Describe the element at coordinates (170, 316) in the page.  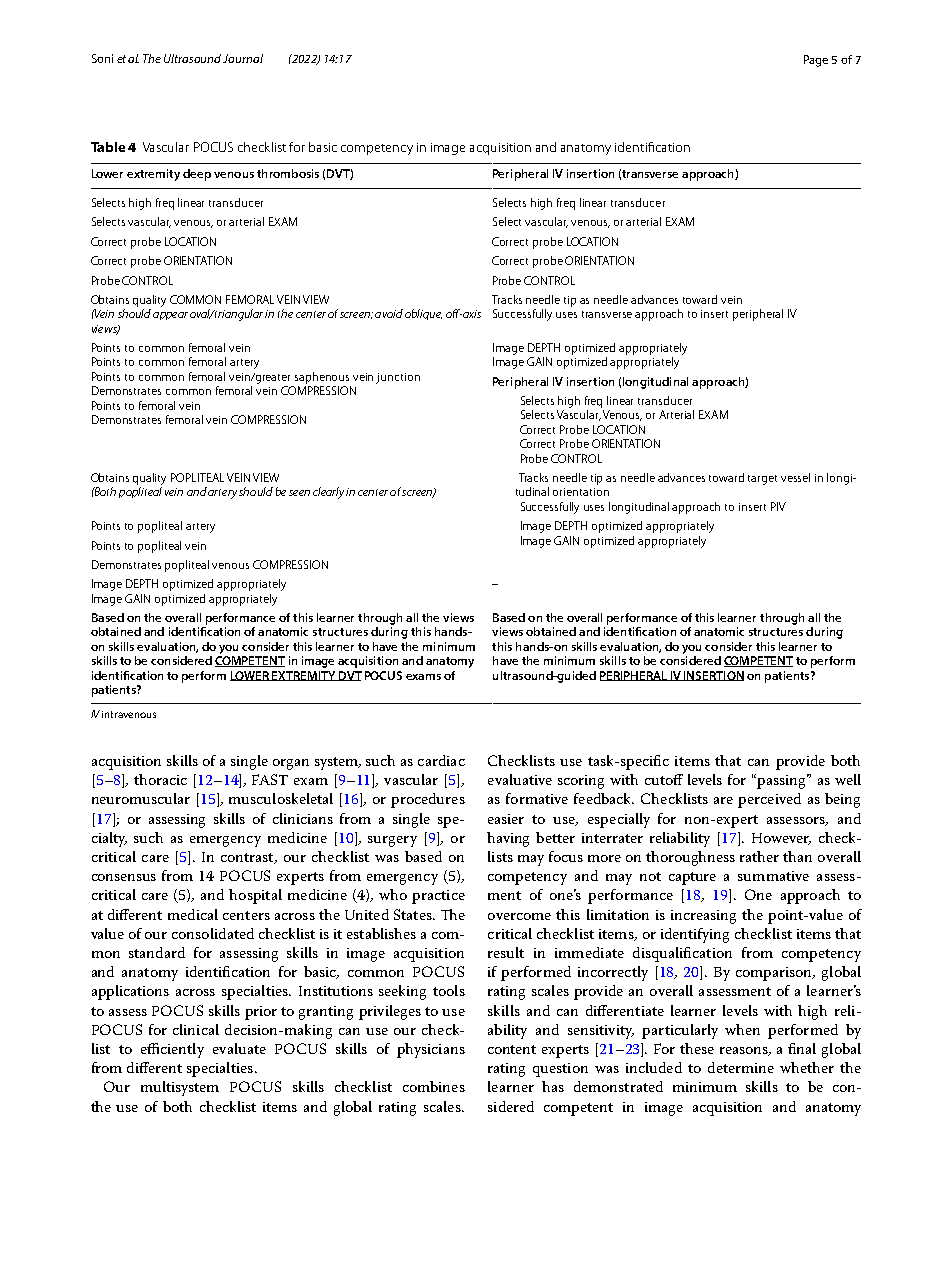
I see `appear` at that location.
